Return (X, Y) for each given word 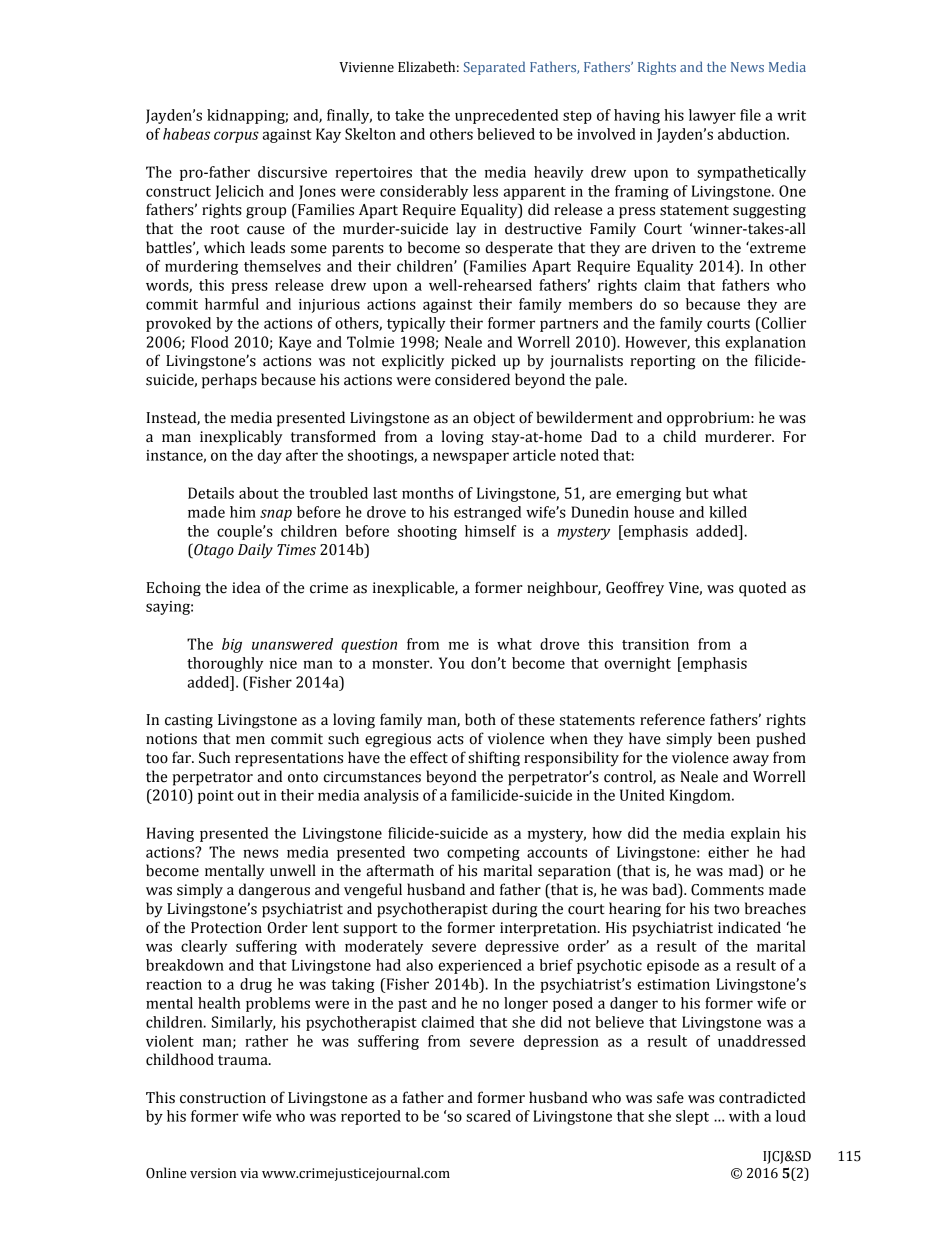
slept (692, 1117)
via (249, 1173)
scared (488, 1116)
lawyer (712, 116)
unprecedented (506, 116)
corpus (236, 137)
